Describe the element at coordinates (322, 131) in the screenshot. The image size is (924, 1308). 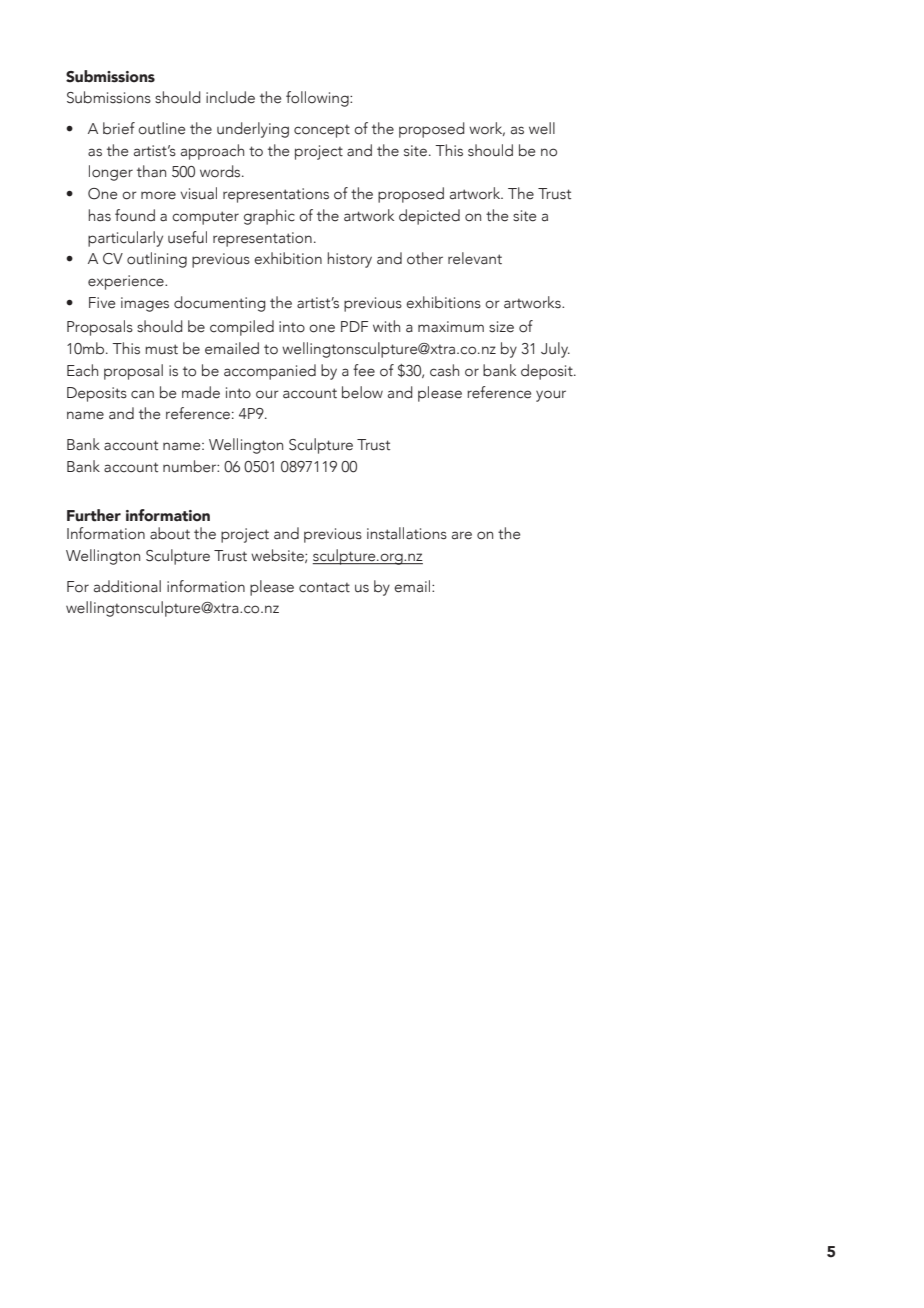
I see `concept` at that location.
